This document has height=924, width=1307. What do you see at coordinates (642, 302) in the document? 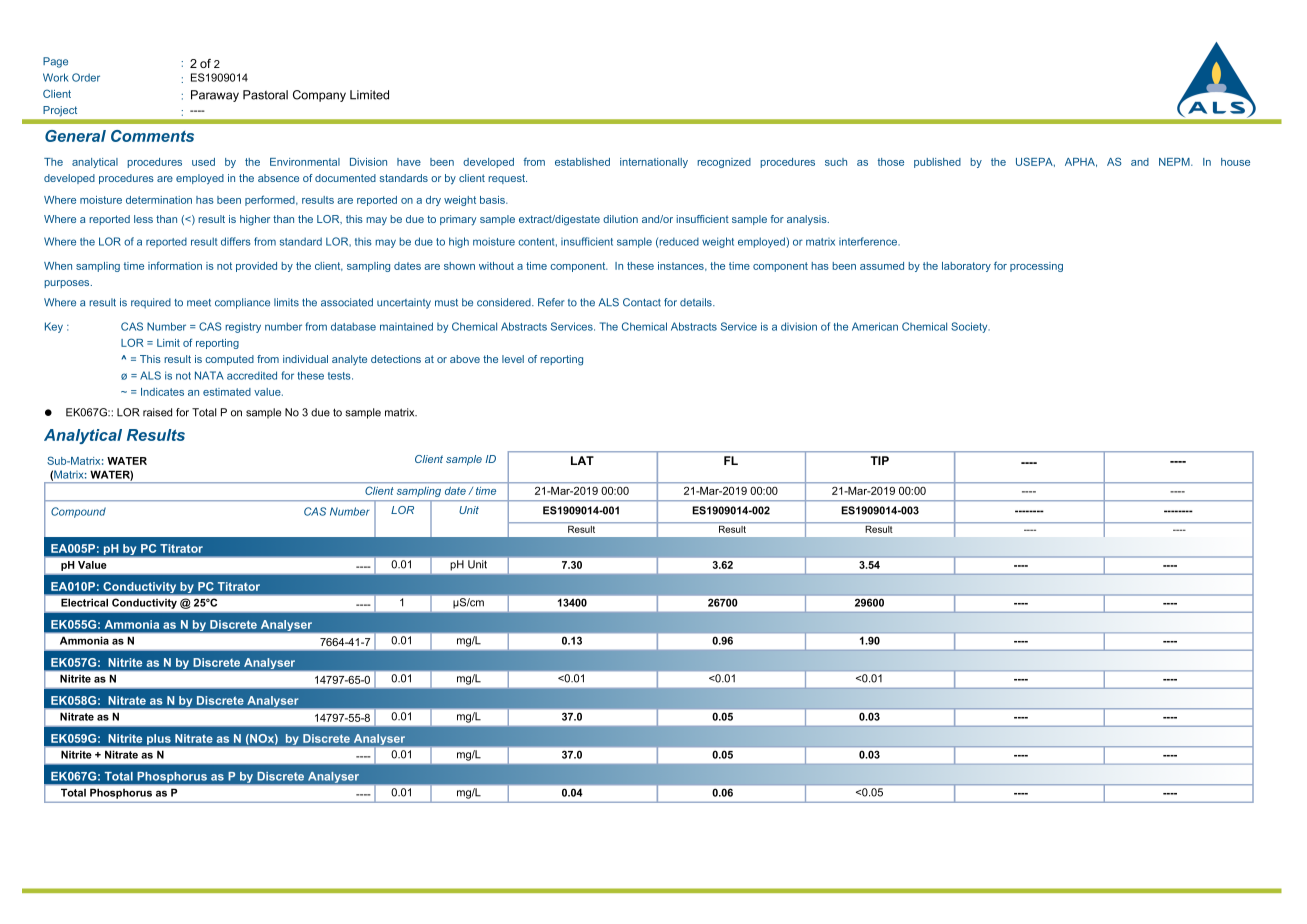
I see `Contact` at bounding box center [642, 302].
